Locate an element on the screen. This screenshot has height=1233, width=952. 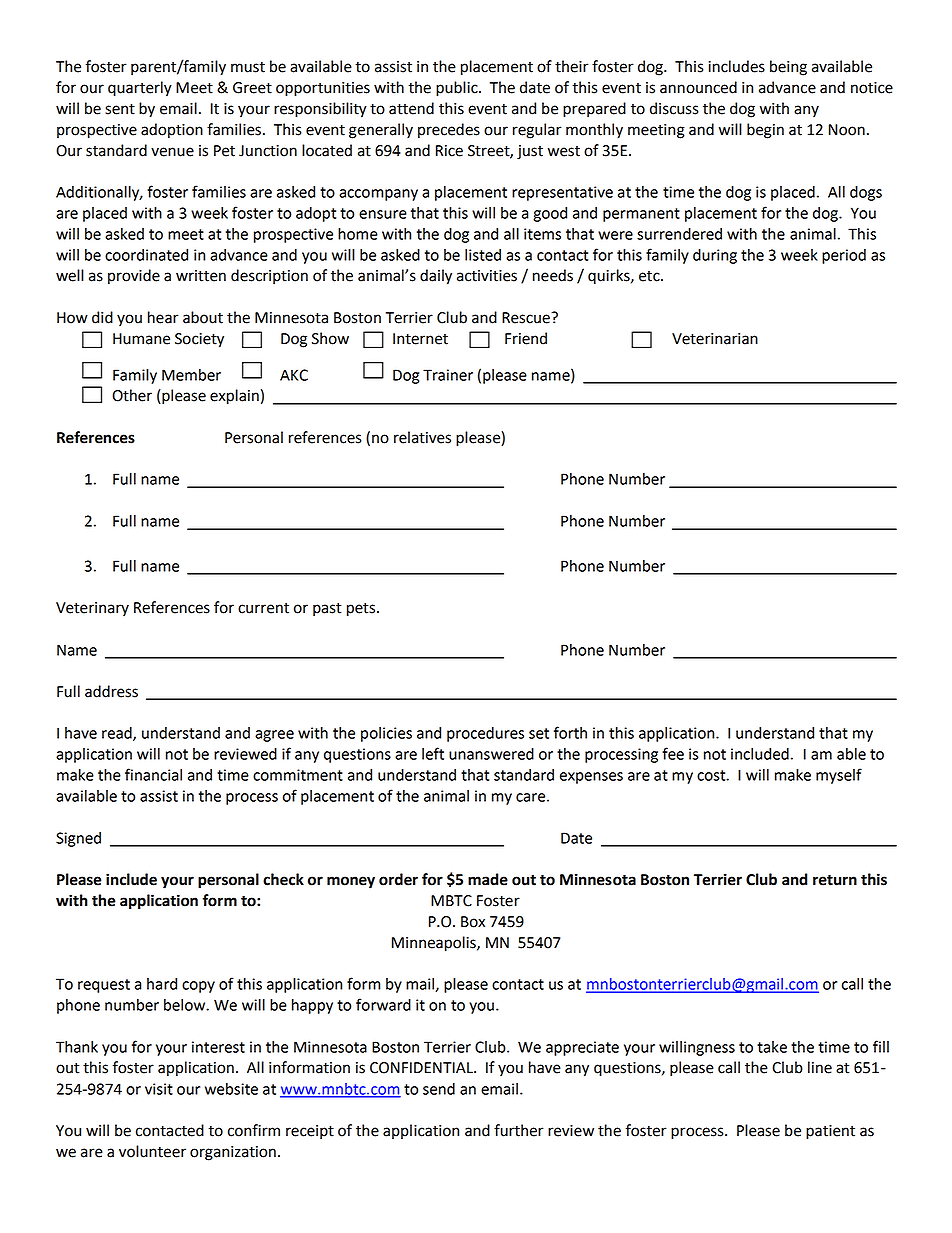
Veterinary is located at coordinates (92, 609).
